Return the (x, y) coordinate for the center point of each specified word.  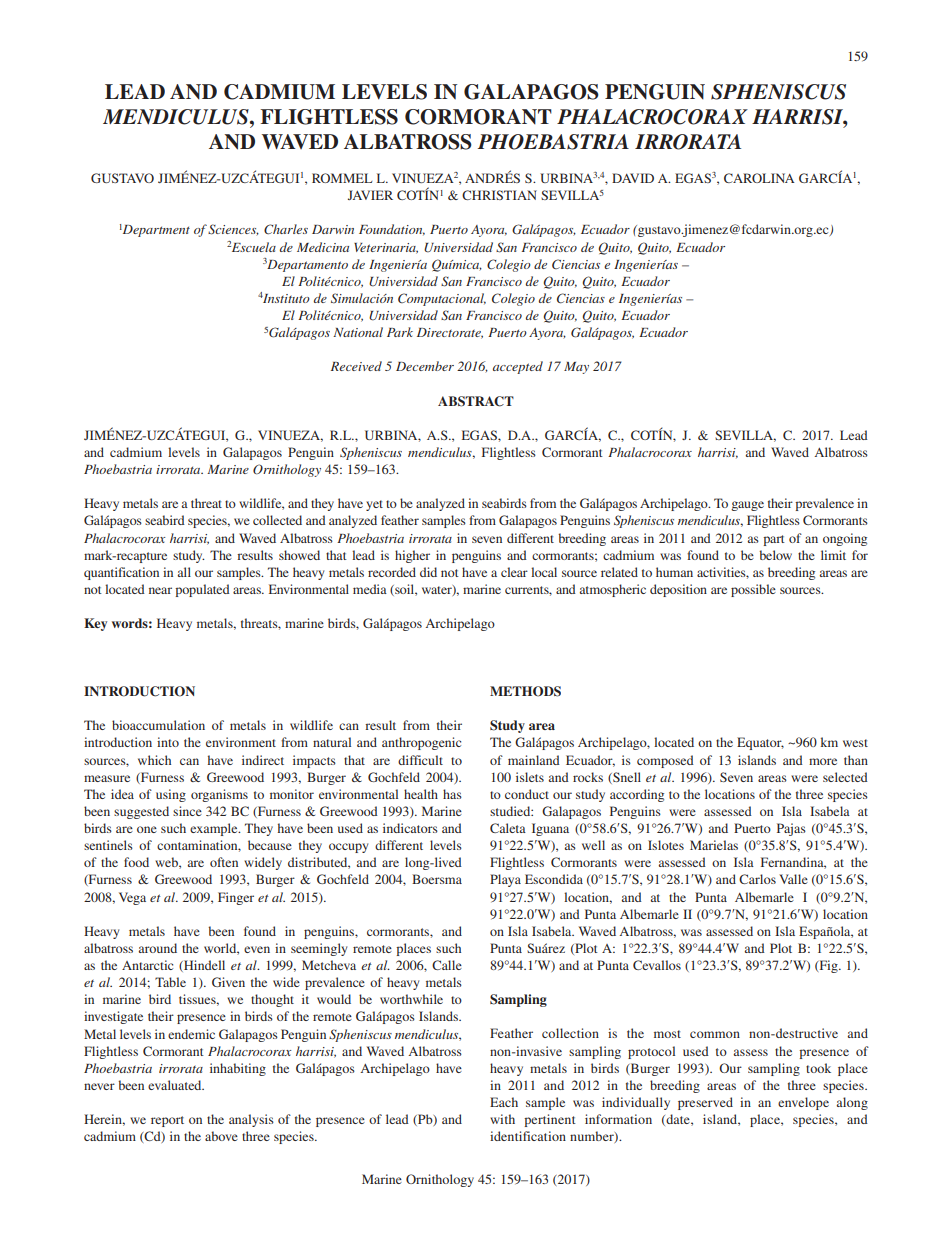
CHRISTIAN (499, 195)
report (167, 1121)
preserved (705, 1103)
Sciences (233, 230)
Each (504, 1102)
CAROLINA (759, 178)
